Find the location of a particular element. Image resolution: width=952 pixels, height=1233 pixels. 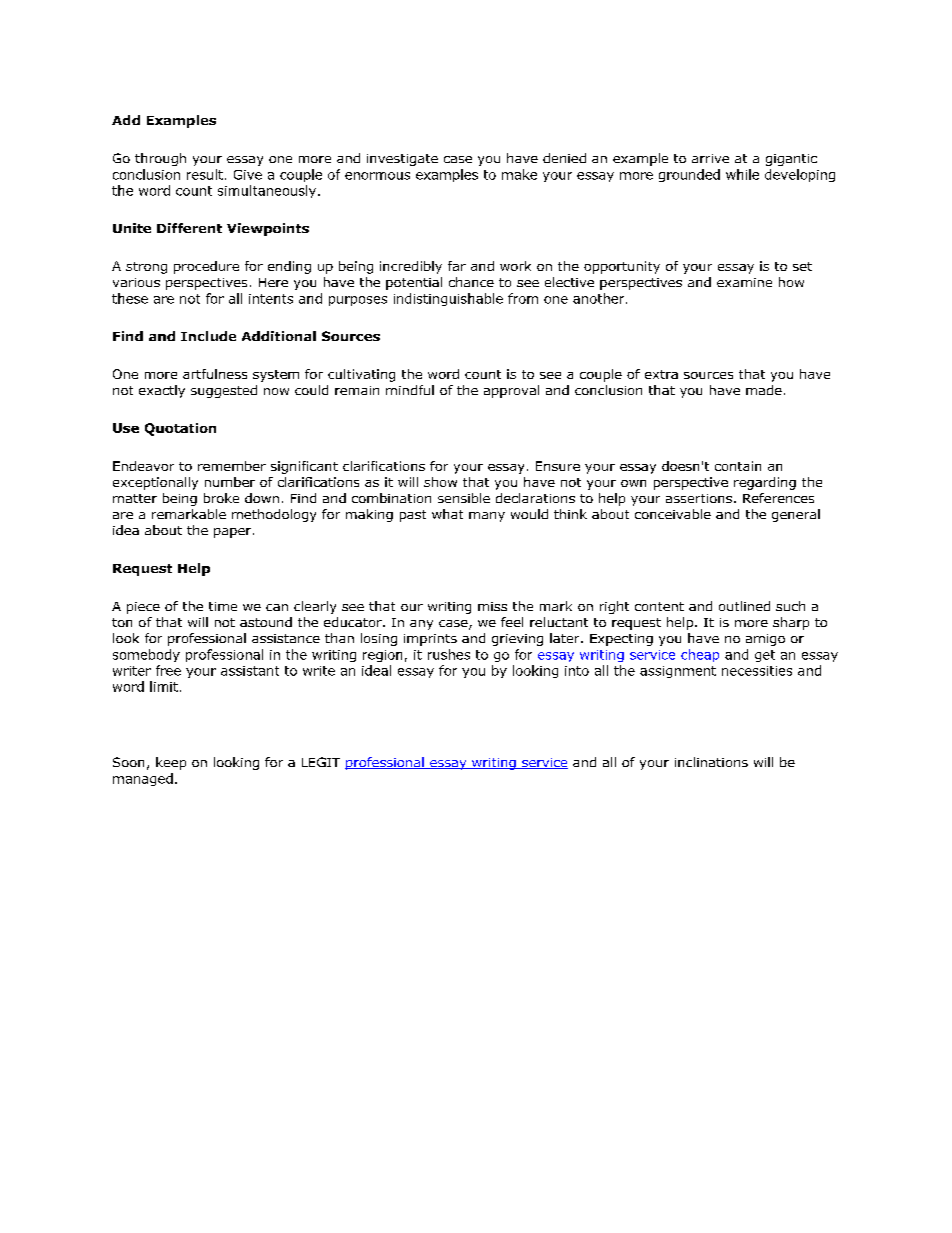

keep is located at coordinates (171, 763).
